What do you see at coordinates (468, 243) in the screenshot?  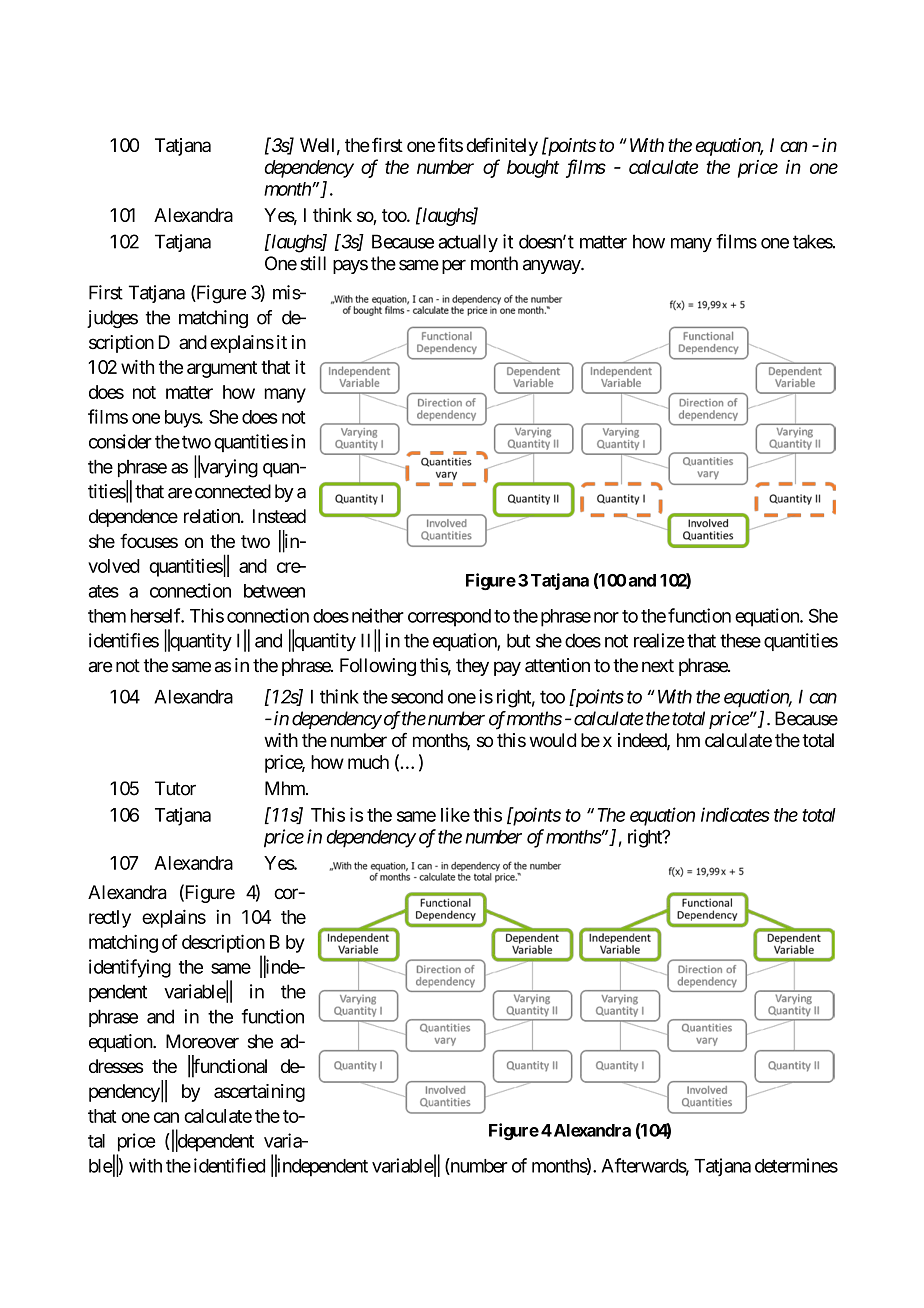 I see `actually` at bounding box center [468, 243].
